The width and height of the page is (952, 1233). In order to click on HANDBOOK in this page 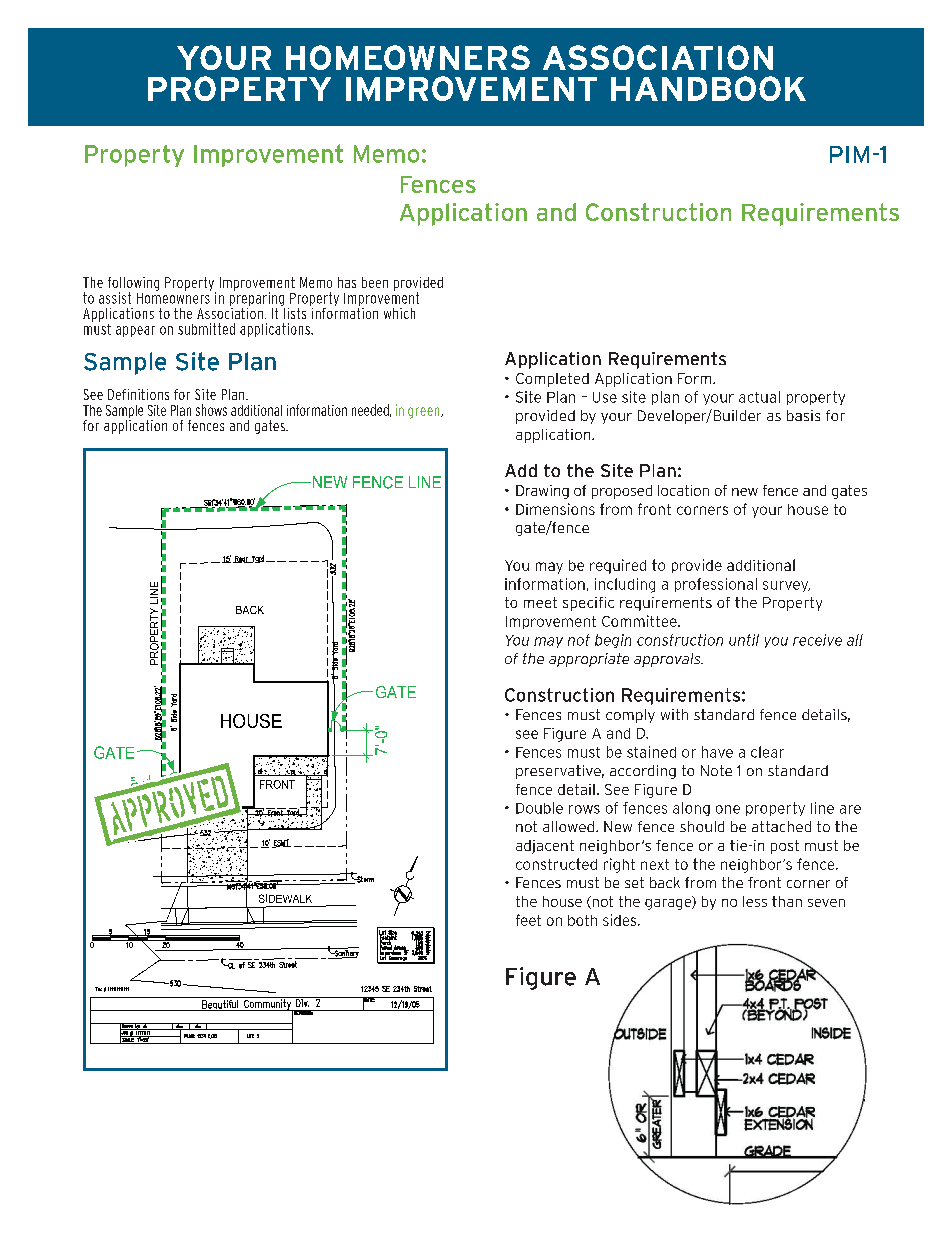, I will do `click(708, 88)`.
